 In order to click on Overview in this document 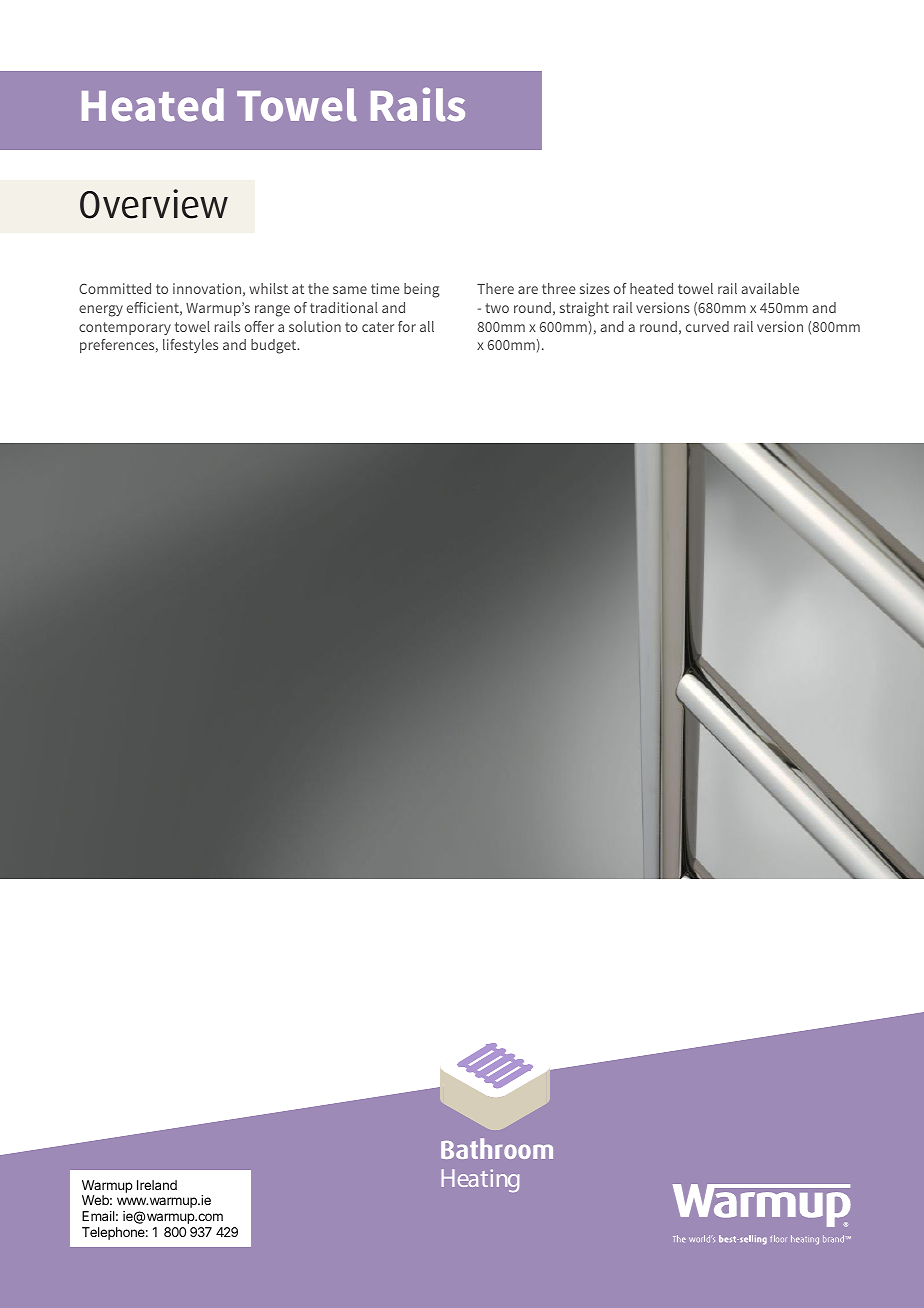, I will do `click(154, 204)`.
